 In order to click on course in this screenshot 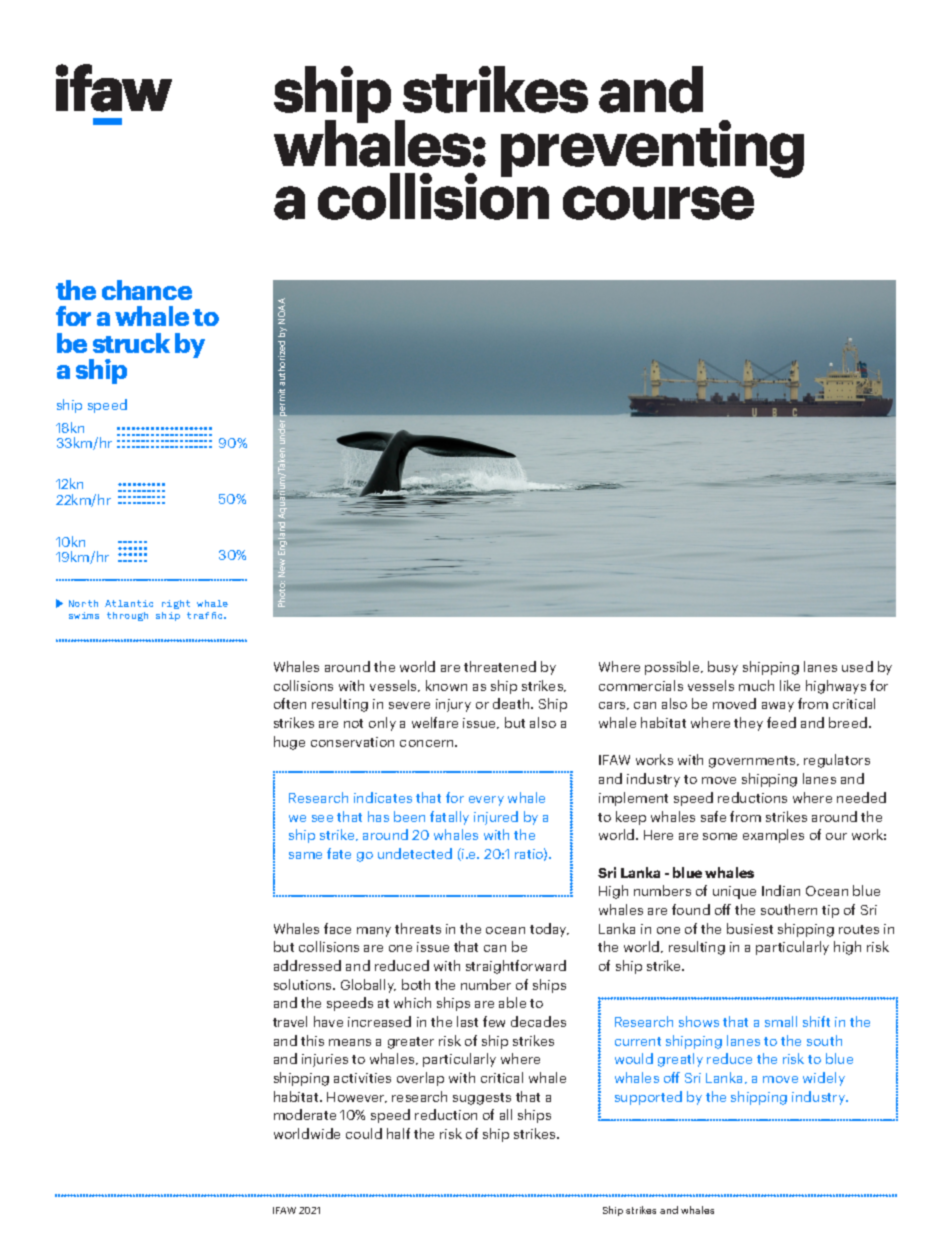, I will do `click(658, 203)`.
